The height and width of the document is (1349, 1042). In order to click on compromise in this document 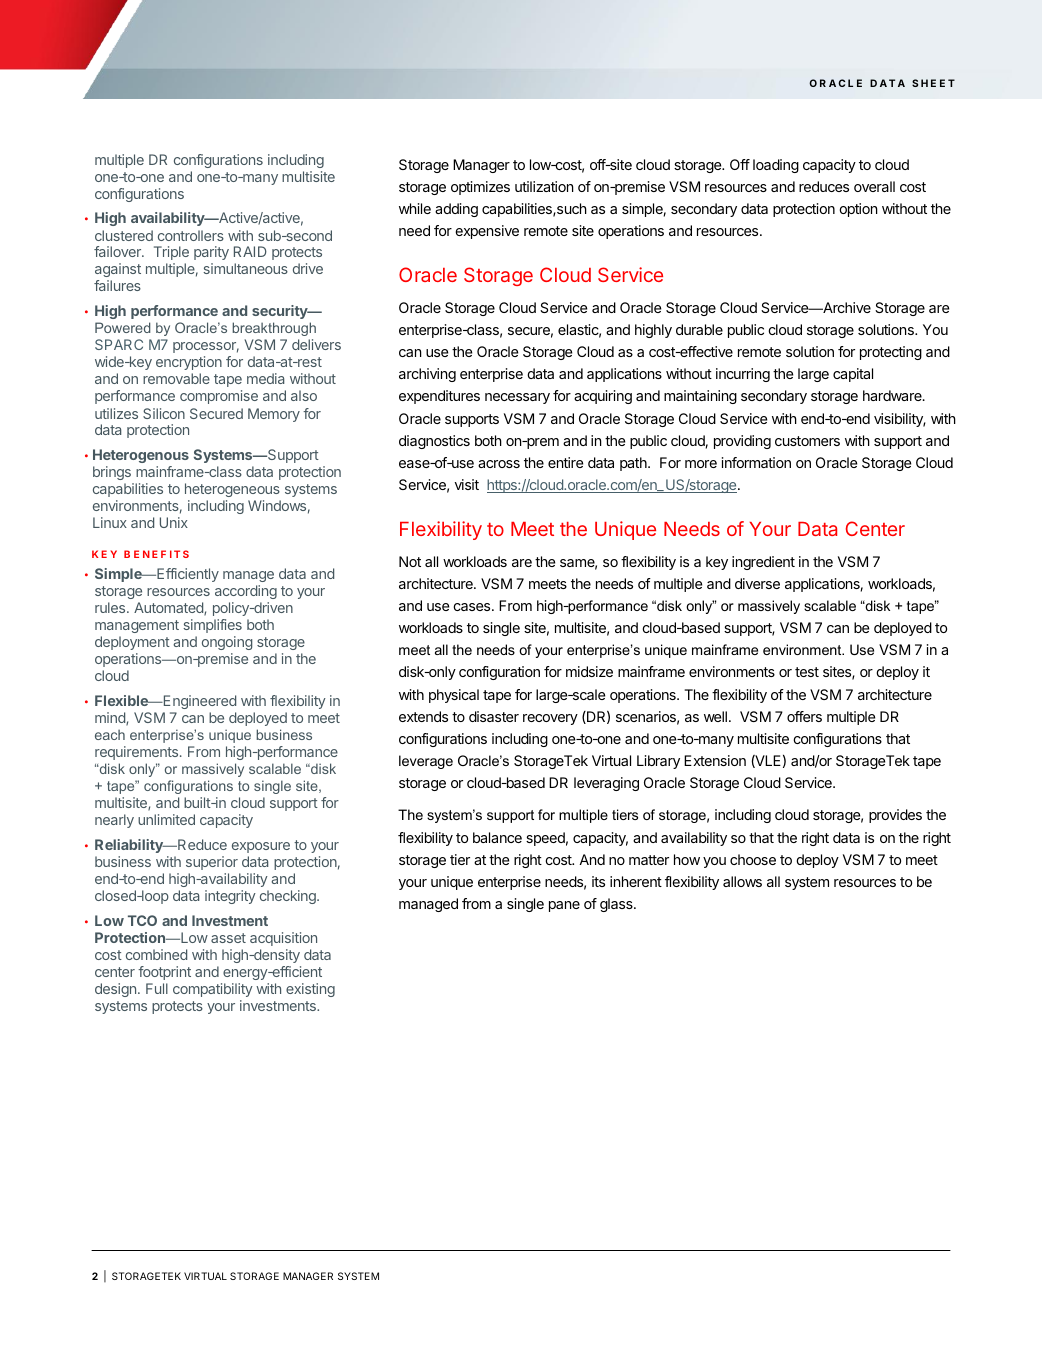, I will do `click(219, 397)`.
